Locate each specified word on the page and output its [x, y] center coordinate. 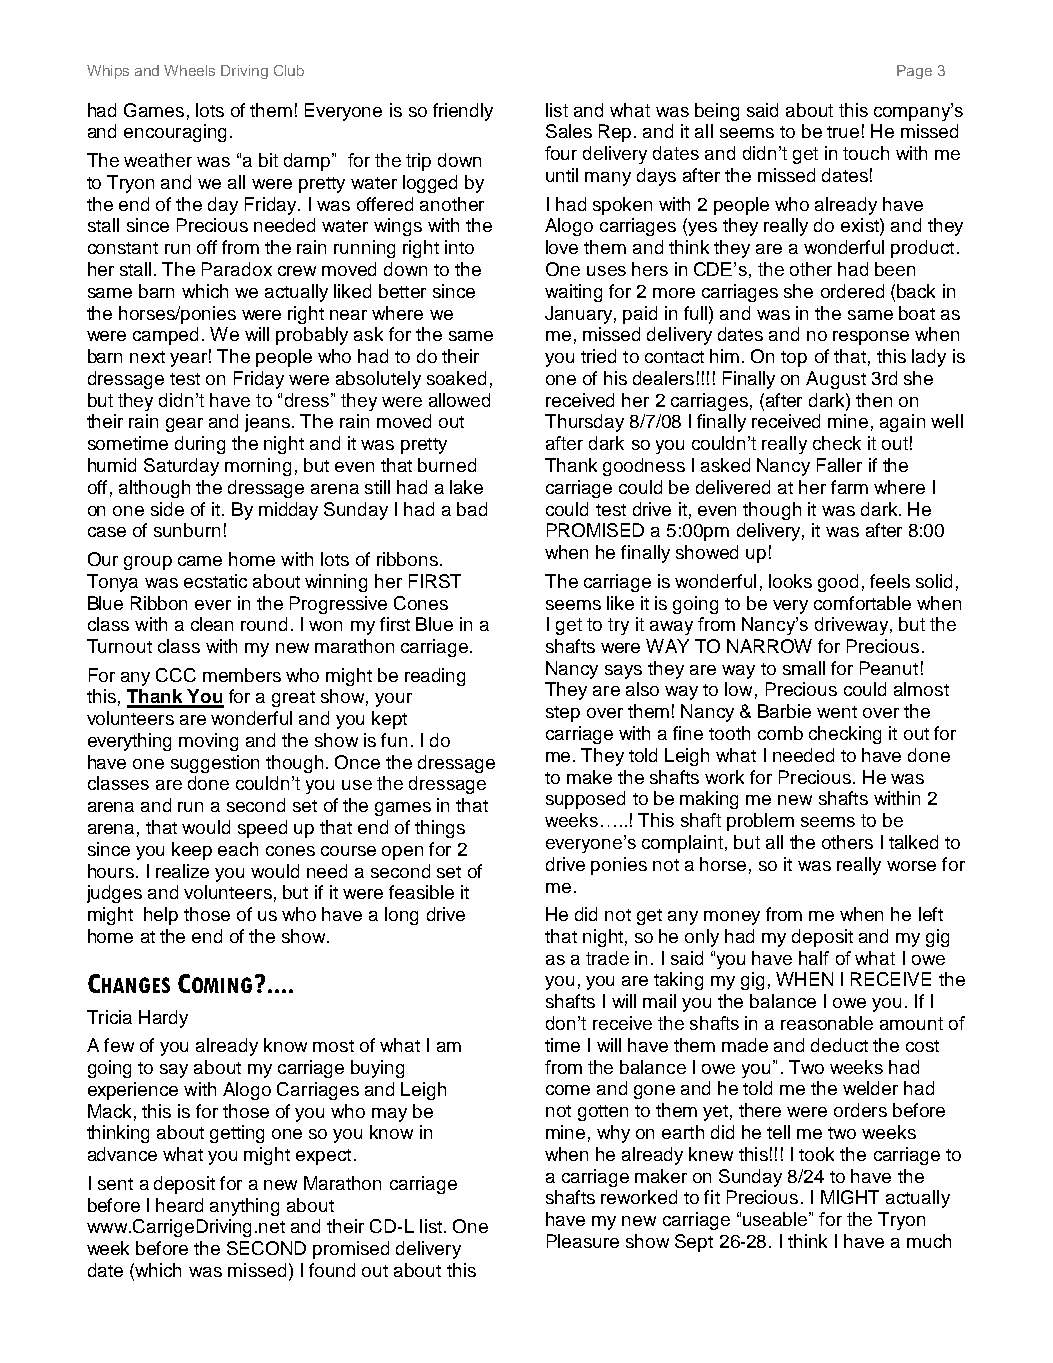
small [804, 668]
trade [607, 958]
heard [179, 1205]
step [563, 714]
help [161, 916]
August [836, 380]
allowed [459, 400]
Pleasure [583, 1241]
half [814, 958]
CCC [176, 675]
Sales [569, 131]
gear [184, 425]
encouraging [175, 133]
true [843, 132]
